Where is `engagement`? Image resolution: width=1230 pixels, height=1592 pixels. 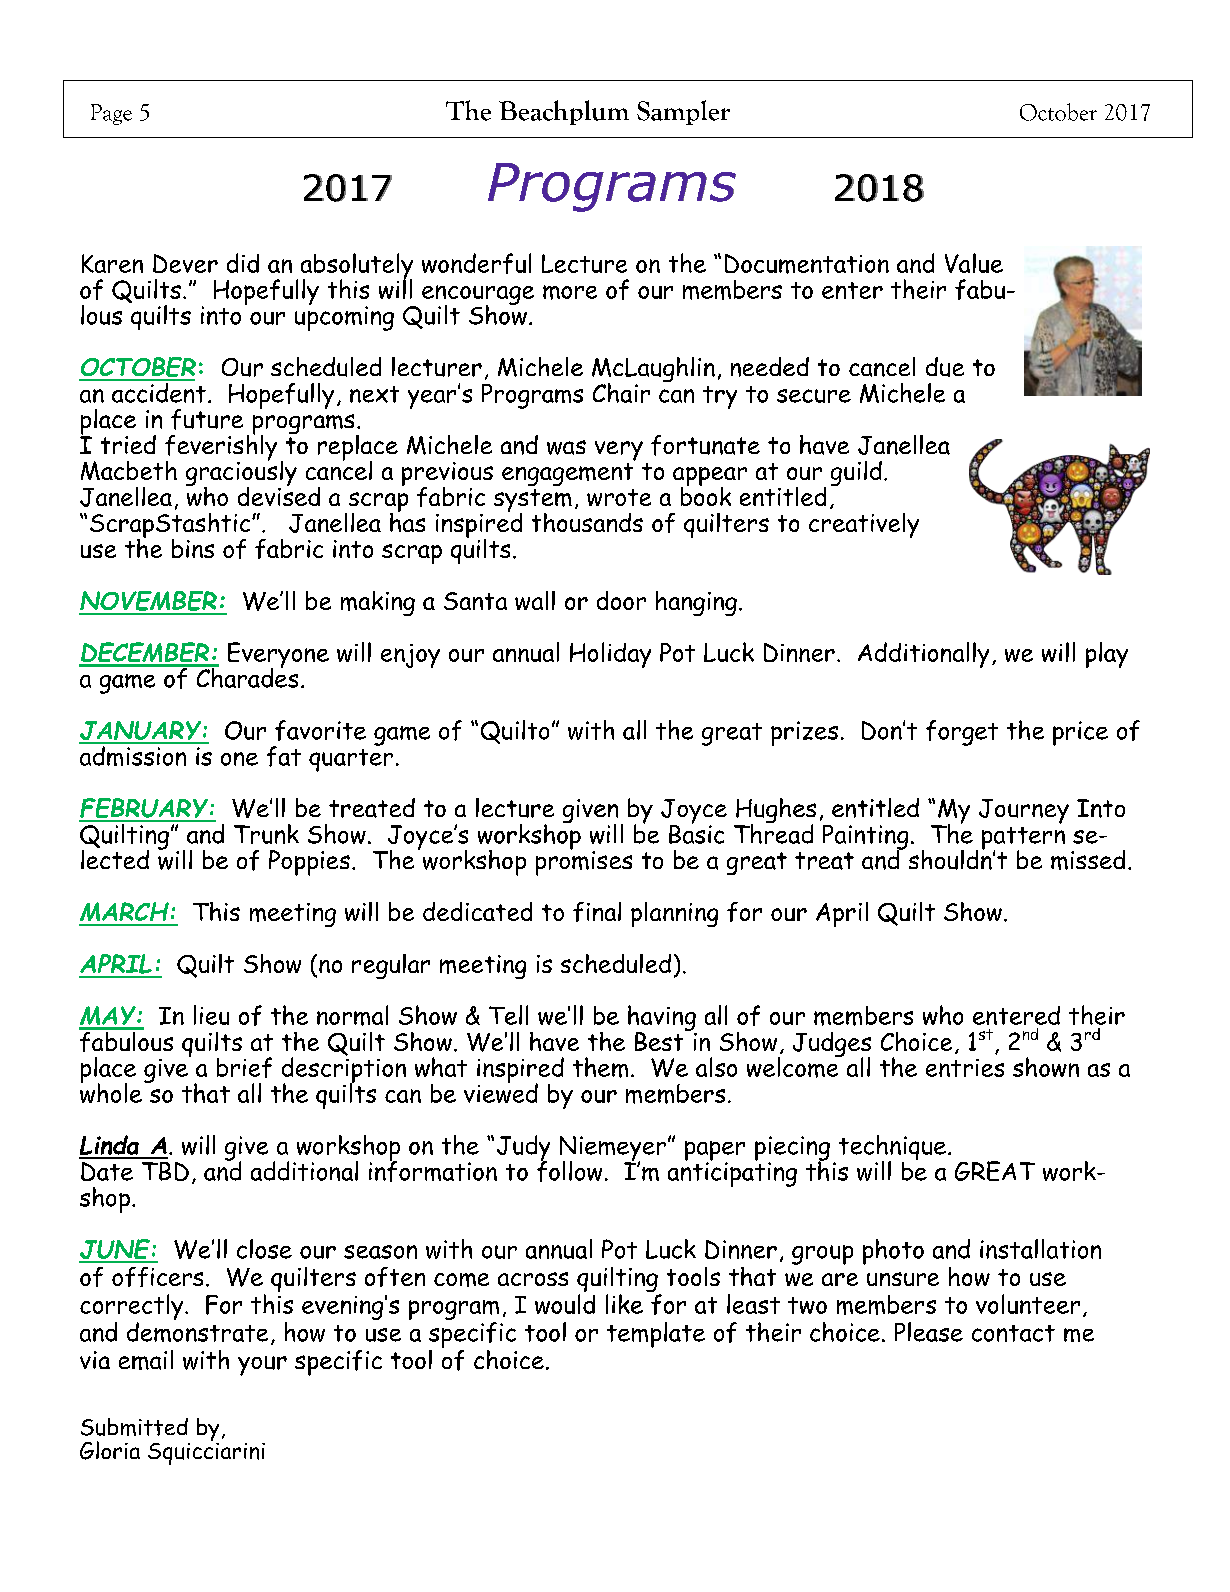
engagement is located at coordinates (568, 473).
